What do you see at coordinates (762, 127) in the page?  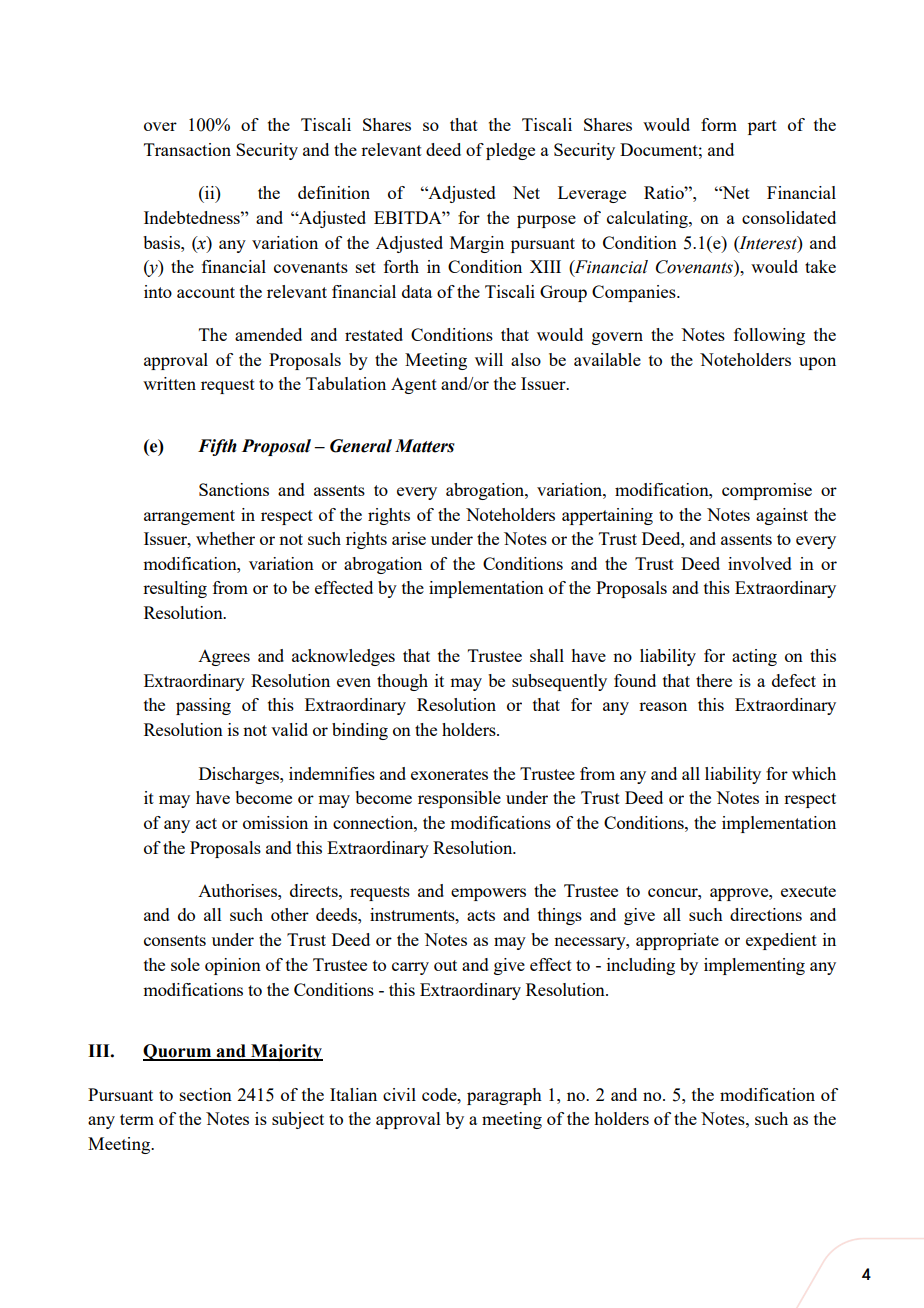 I see `part` at bounding box center [762, 127].
